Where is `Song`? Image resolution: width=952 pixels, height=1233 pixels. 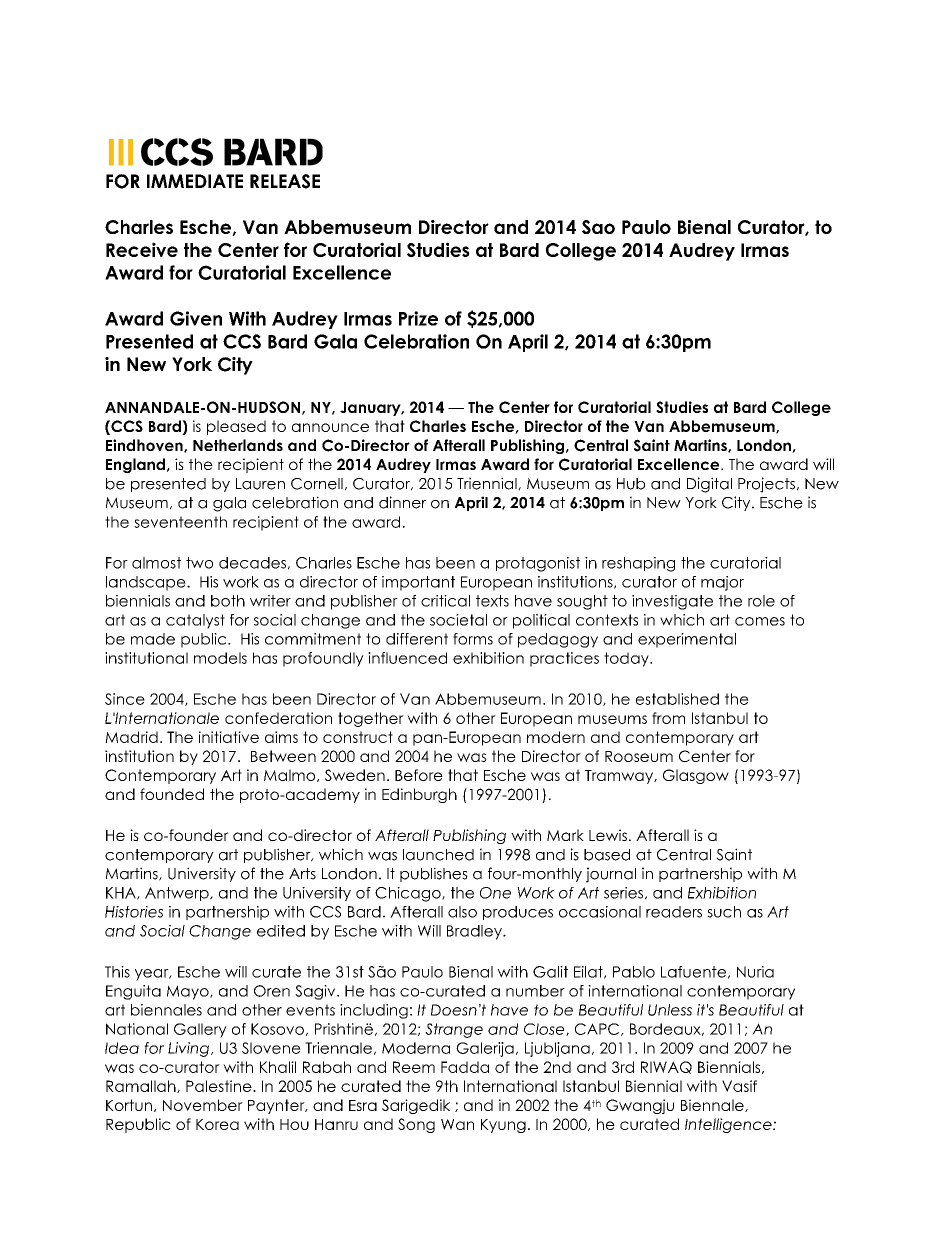 Song is located at coordinates (416, 1125).
